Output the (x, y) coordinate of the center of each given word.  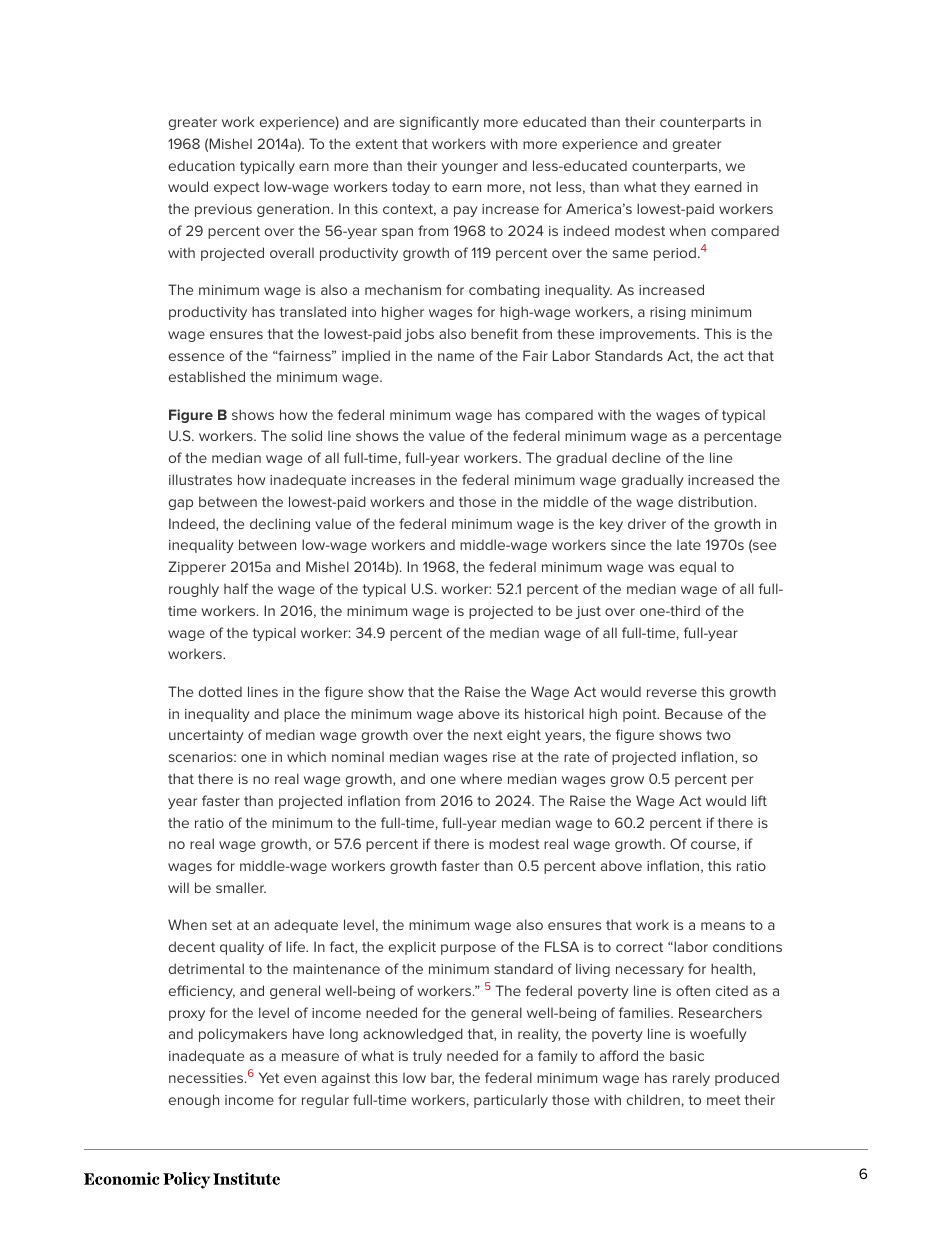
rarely (691, 1079)
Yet (269, 1077)
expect (237, 188)
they (675, 188)
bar (442, 1079)
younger (470, 168)
